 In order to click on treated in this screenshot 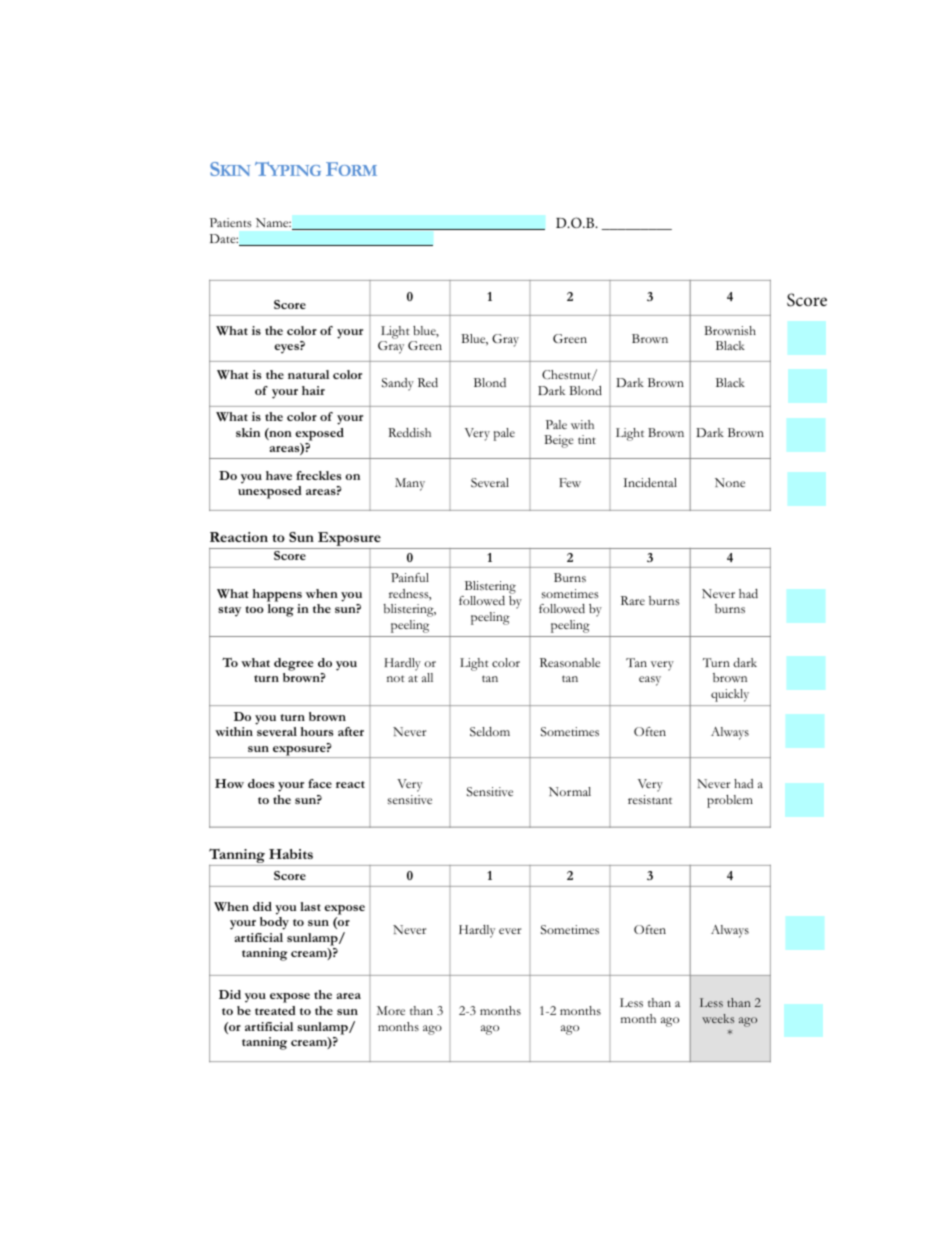, I will do `click(275, 1010)`.
